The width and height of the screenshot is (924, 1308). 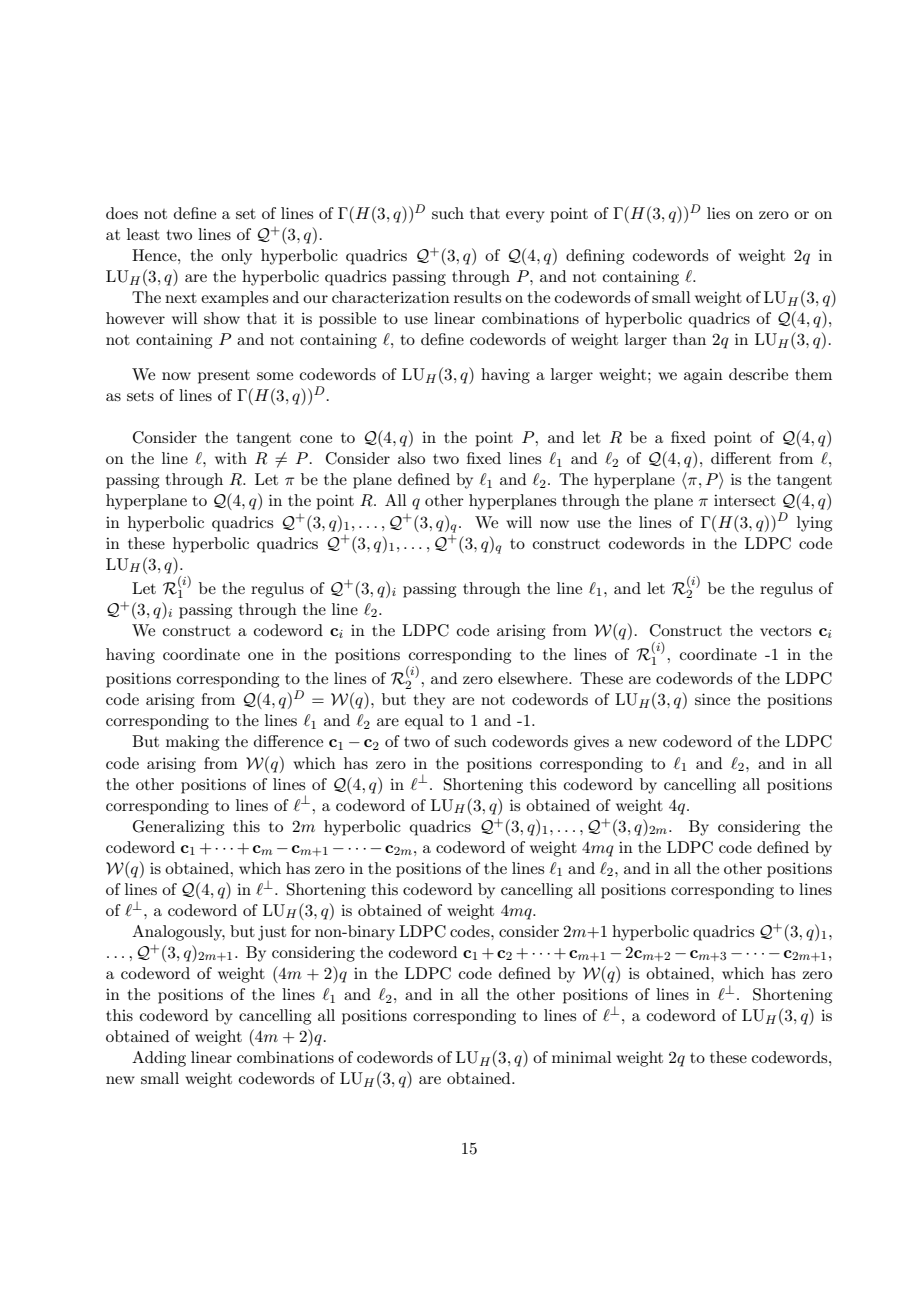 What do you see at coordinates (591, 743) in the screenshot?
I see `gives` at bounding box center [591, 743].
